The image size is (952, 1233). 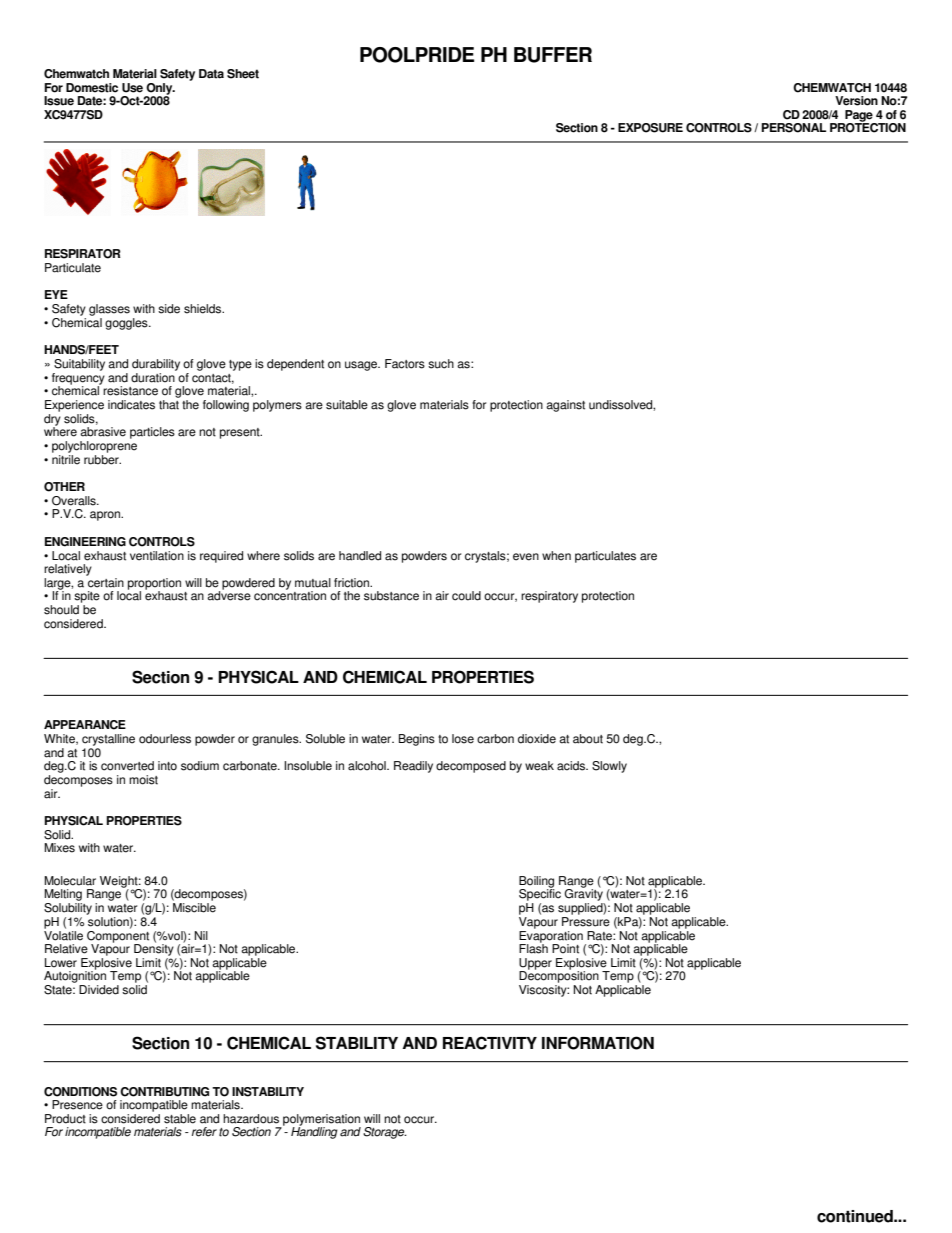 I want to click on into, so click(x=167, y=766).
